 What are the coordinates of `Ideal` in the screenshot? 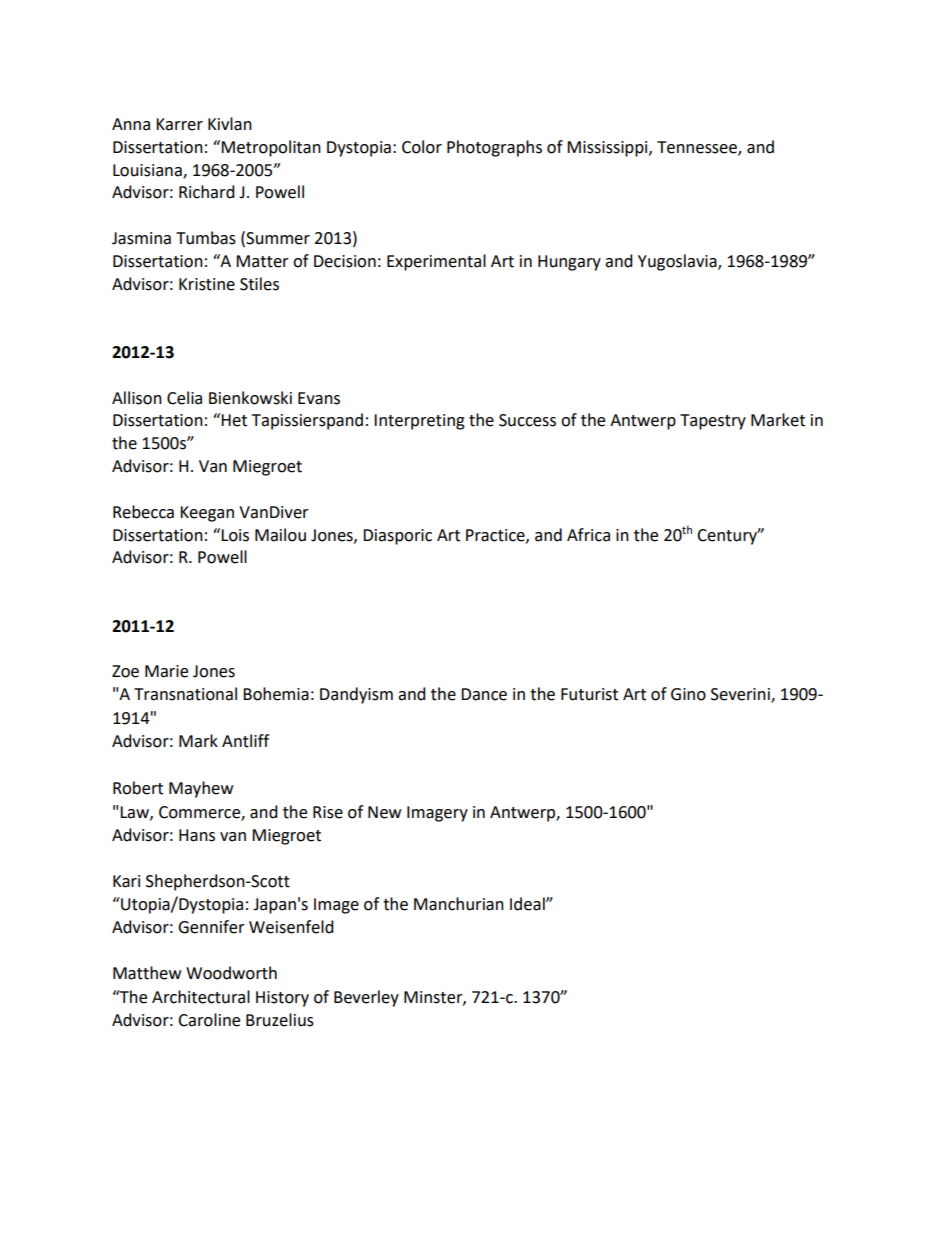 It's located at (528, 904).
